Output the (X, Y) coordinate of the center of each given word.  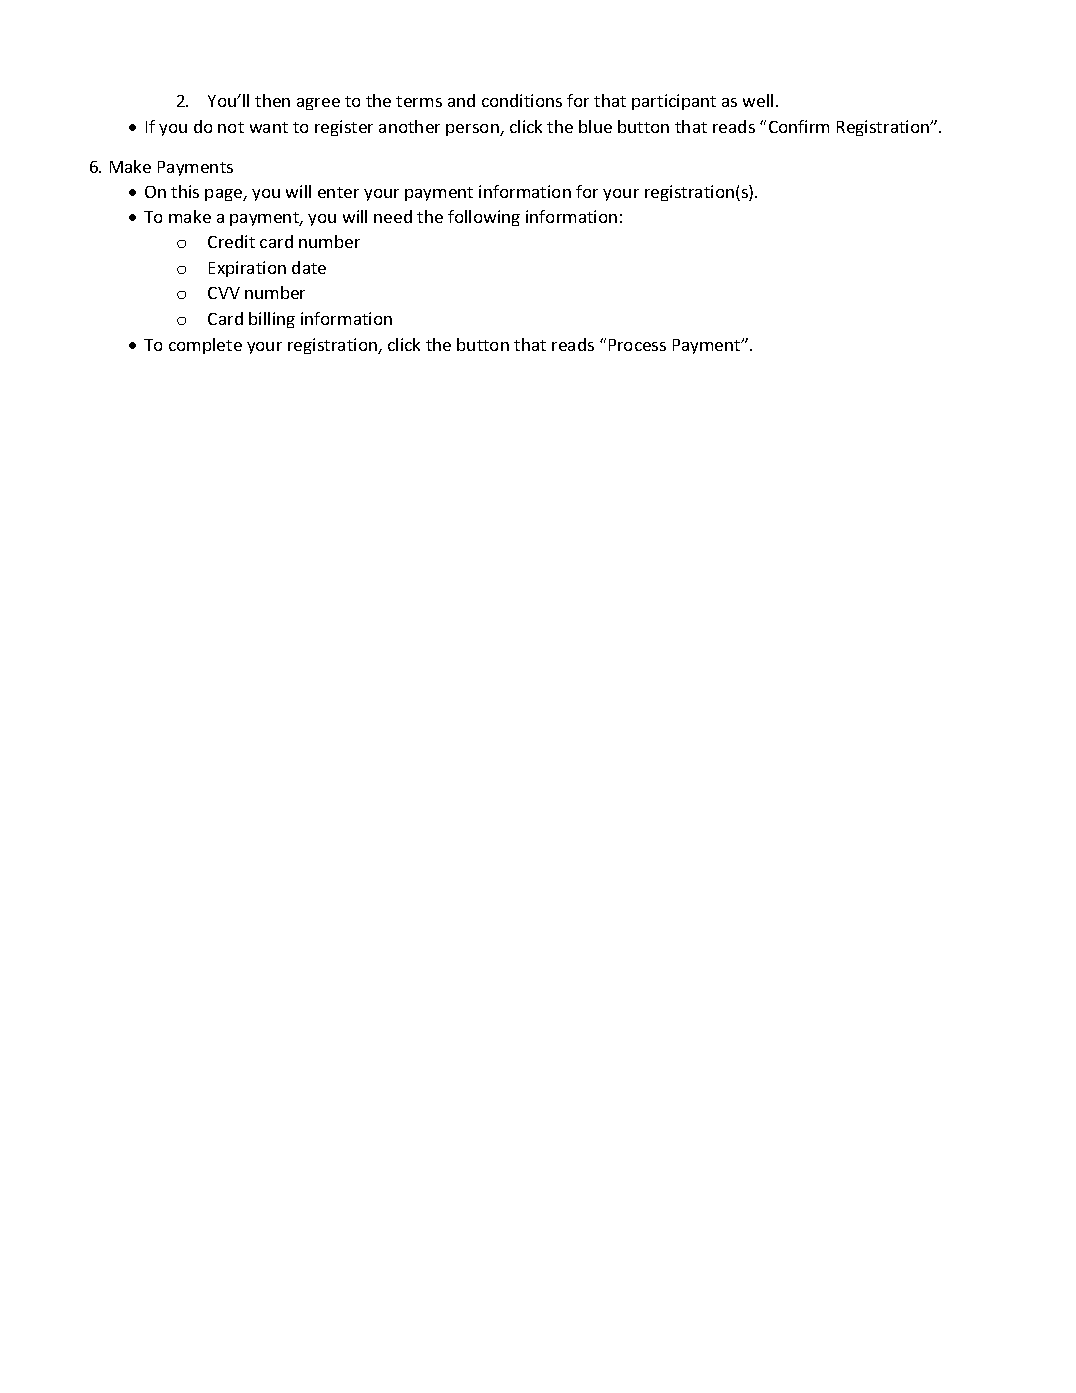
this (185, 191)
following (484, 218)
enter (338, 192)
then (272, 100)
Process (637, 345)
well (758, 100)
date (309, 267)
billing (272, 320)
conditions (522, 100)
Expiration (247, 269)
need (393, 216)
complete (205, 346)
